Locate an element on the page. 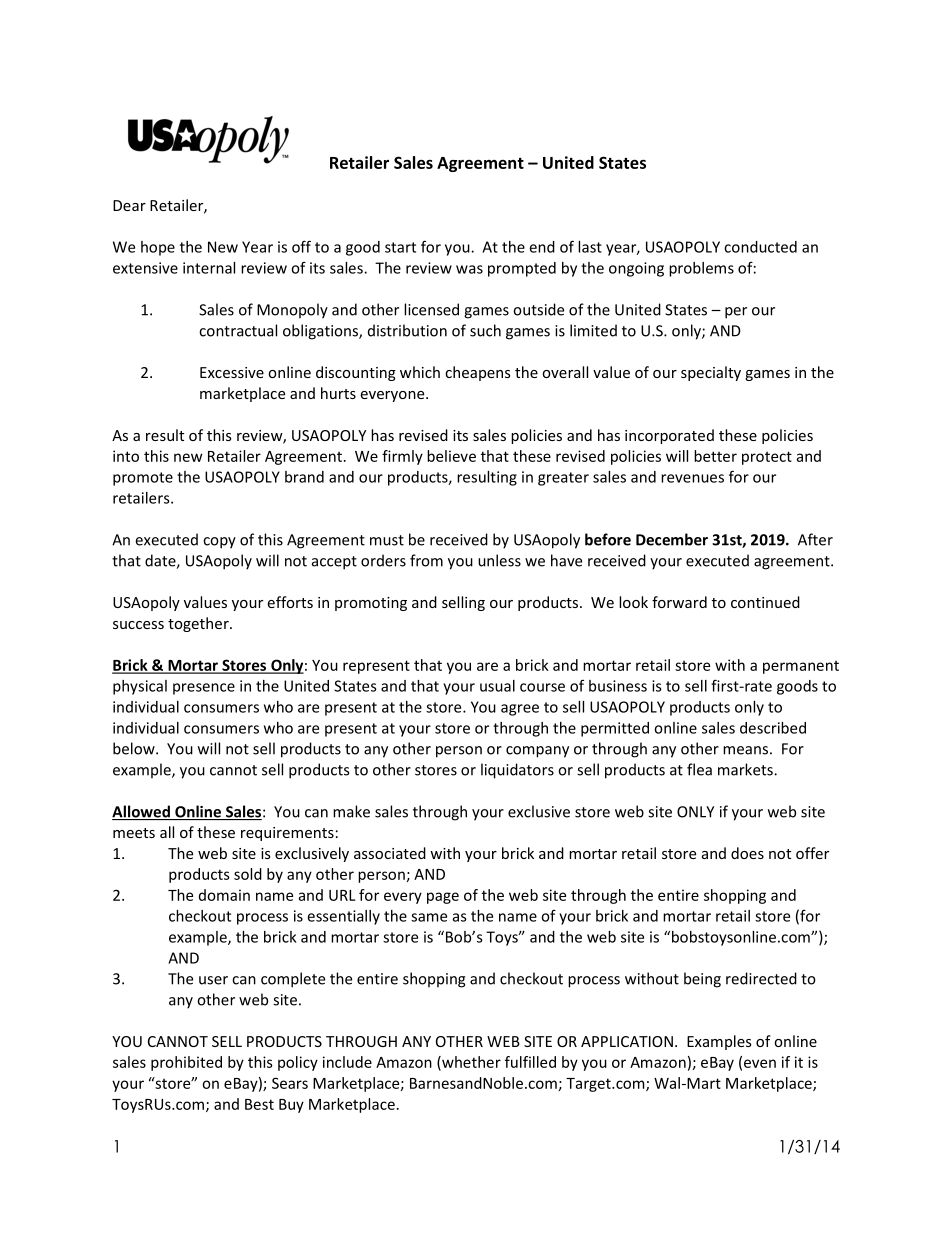  does is located at coordinates (747, 853).
